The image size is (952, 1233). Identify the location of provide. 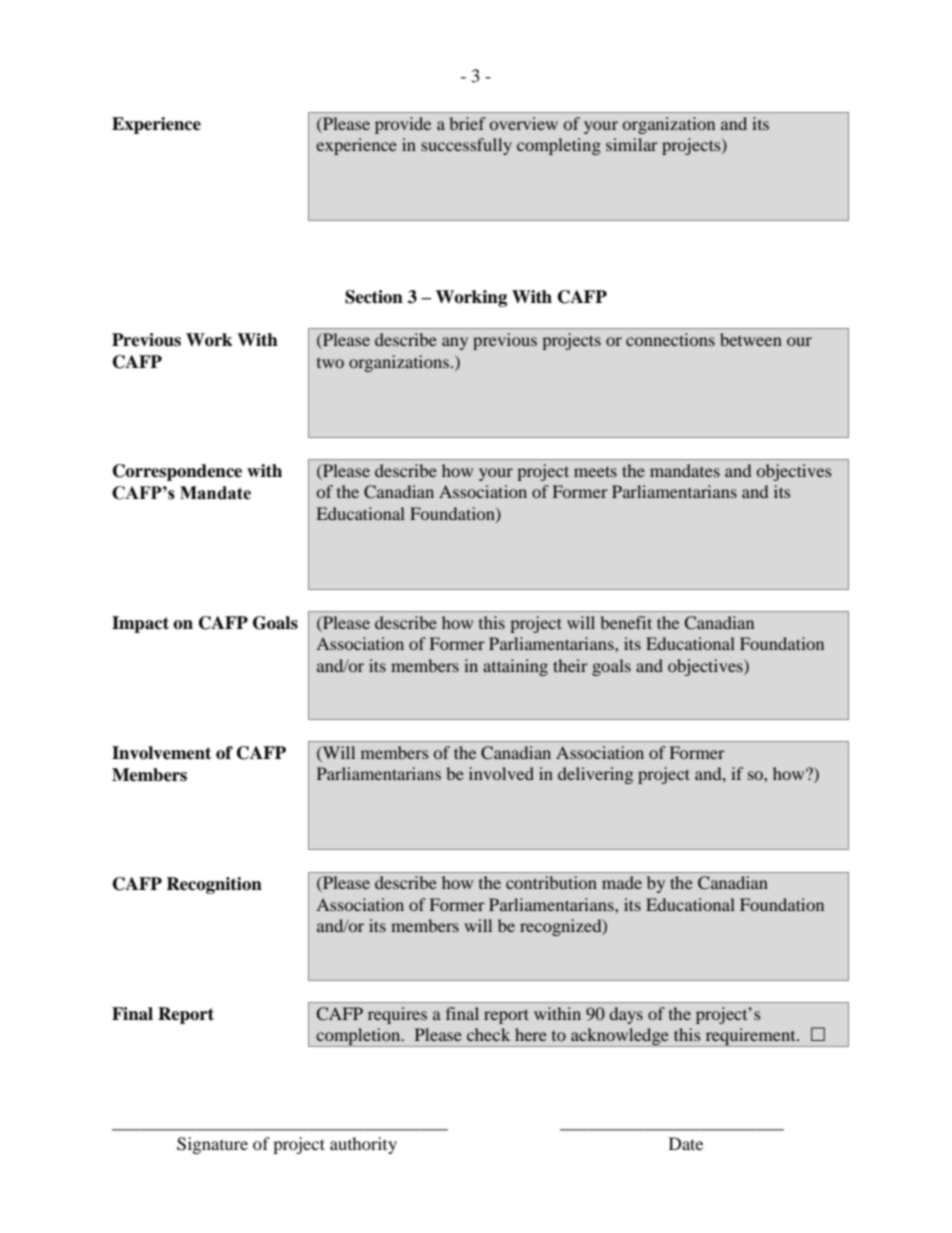
(403, 125).
